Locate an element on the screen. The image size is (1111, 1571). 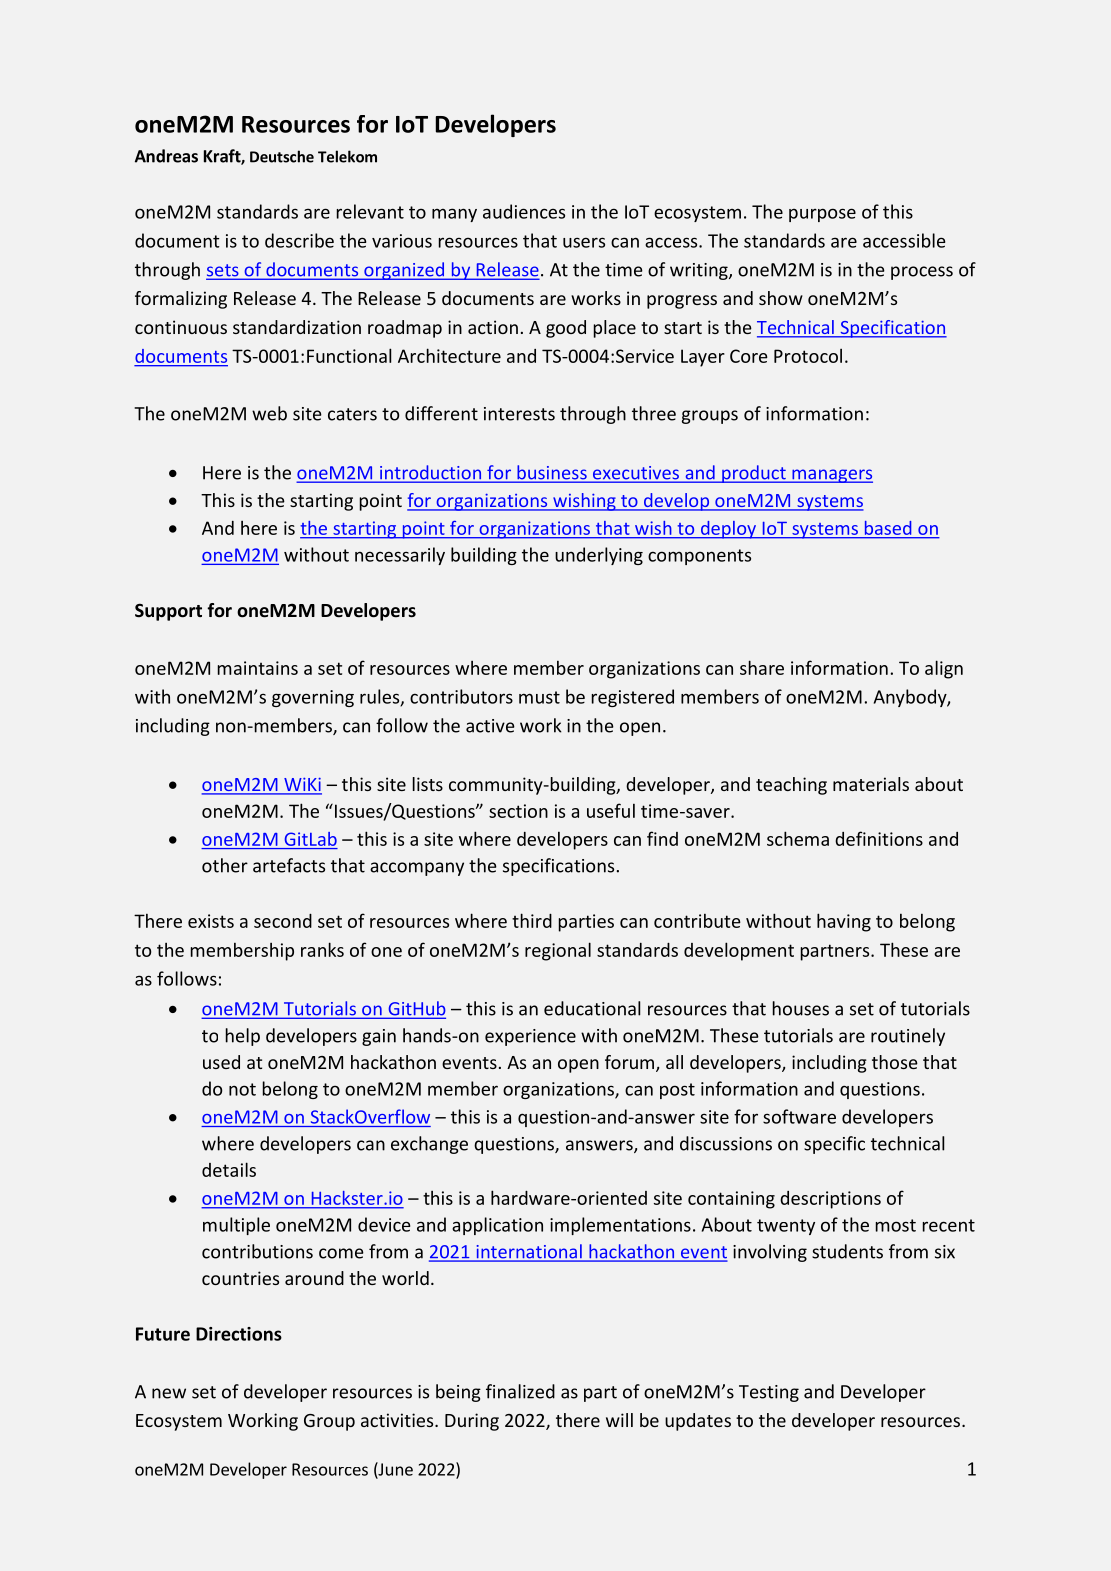
Deutsche is located at coordinates (282, 156).
